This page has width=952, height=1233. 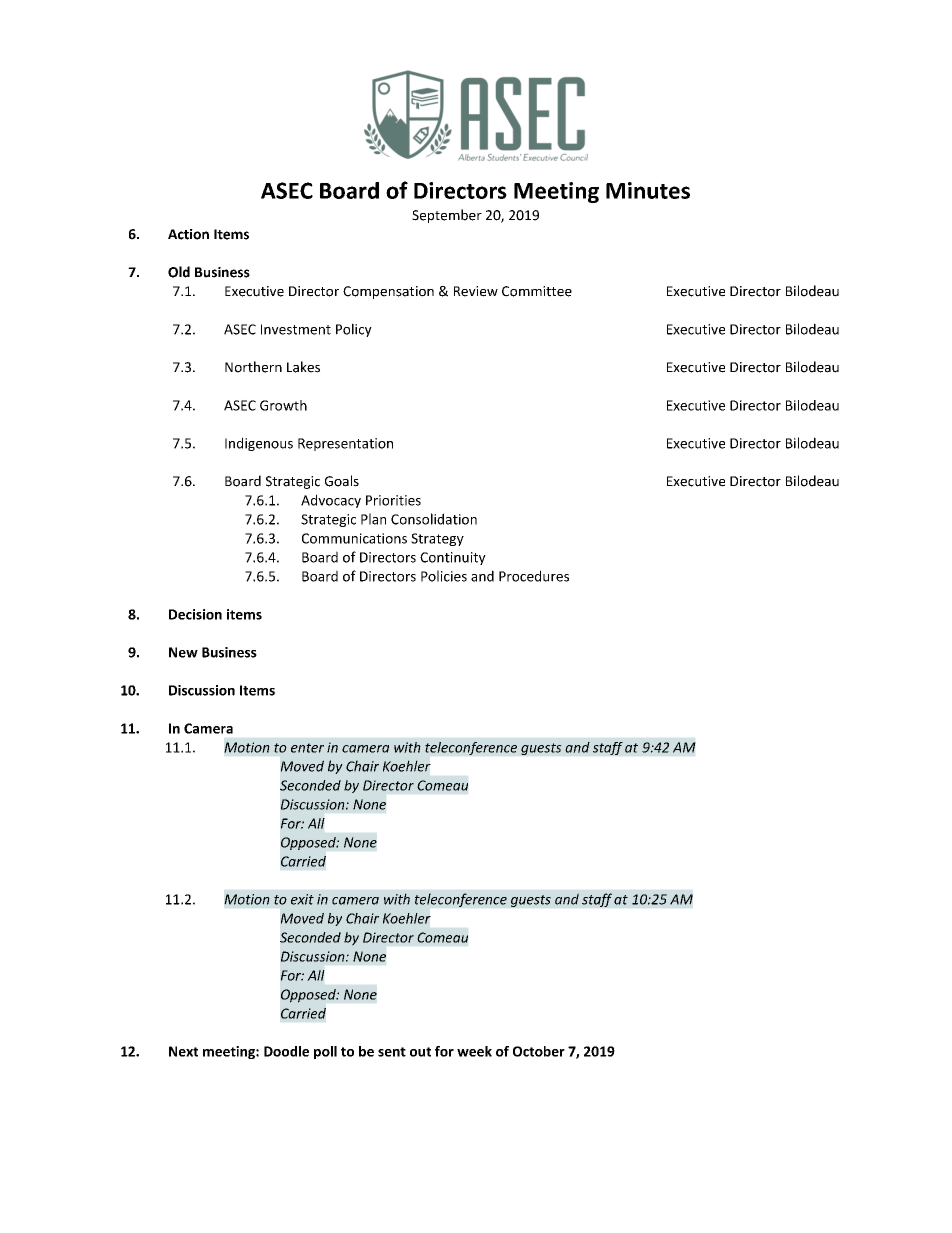 What do you see at coordinates (188, 234) in the page?
I see `Action` at bounding box center [188, 234].
